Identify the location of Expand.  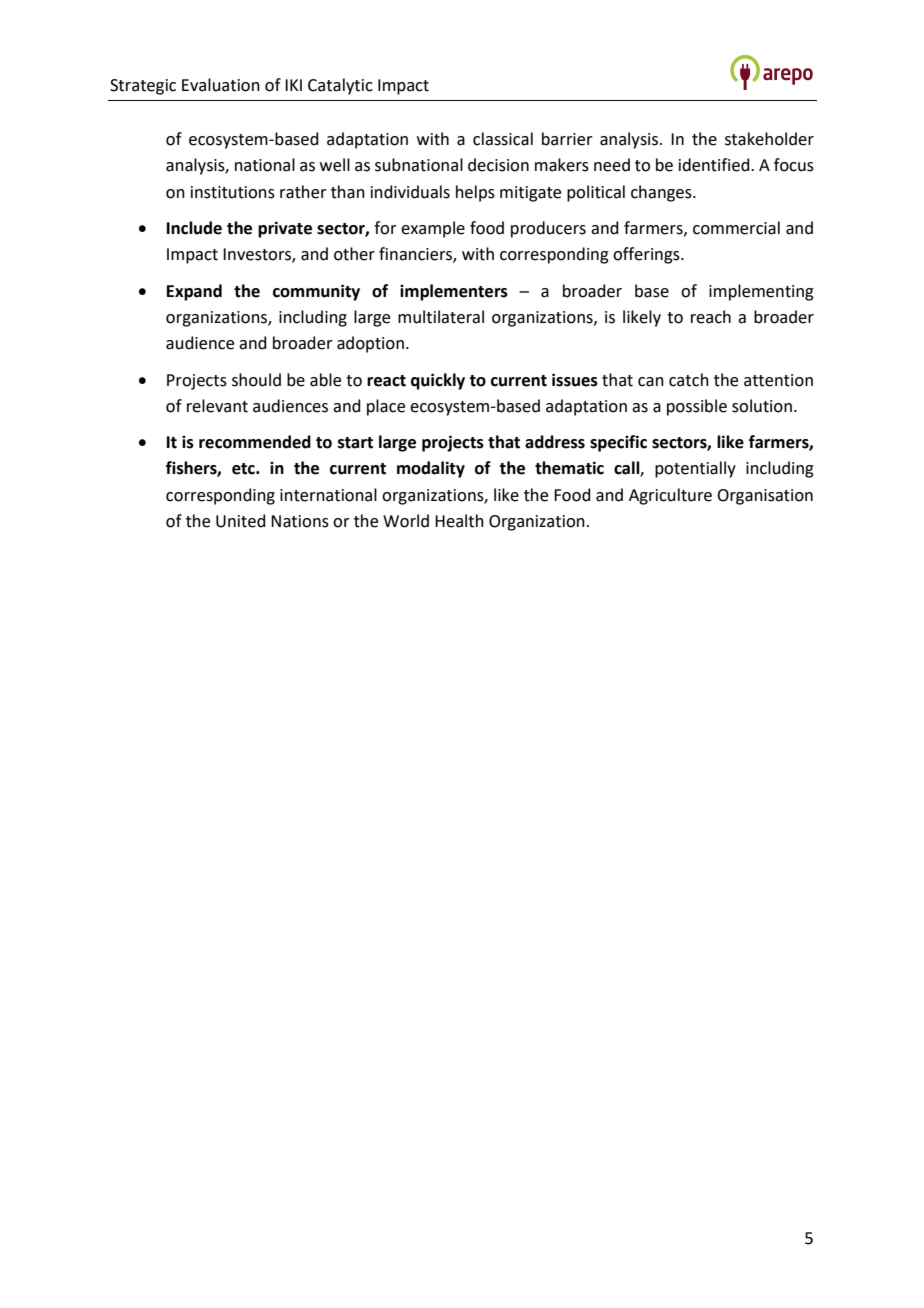
(194, 292).
